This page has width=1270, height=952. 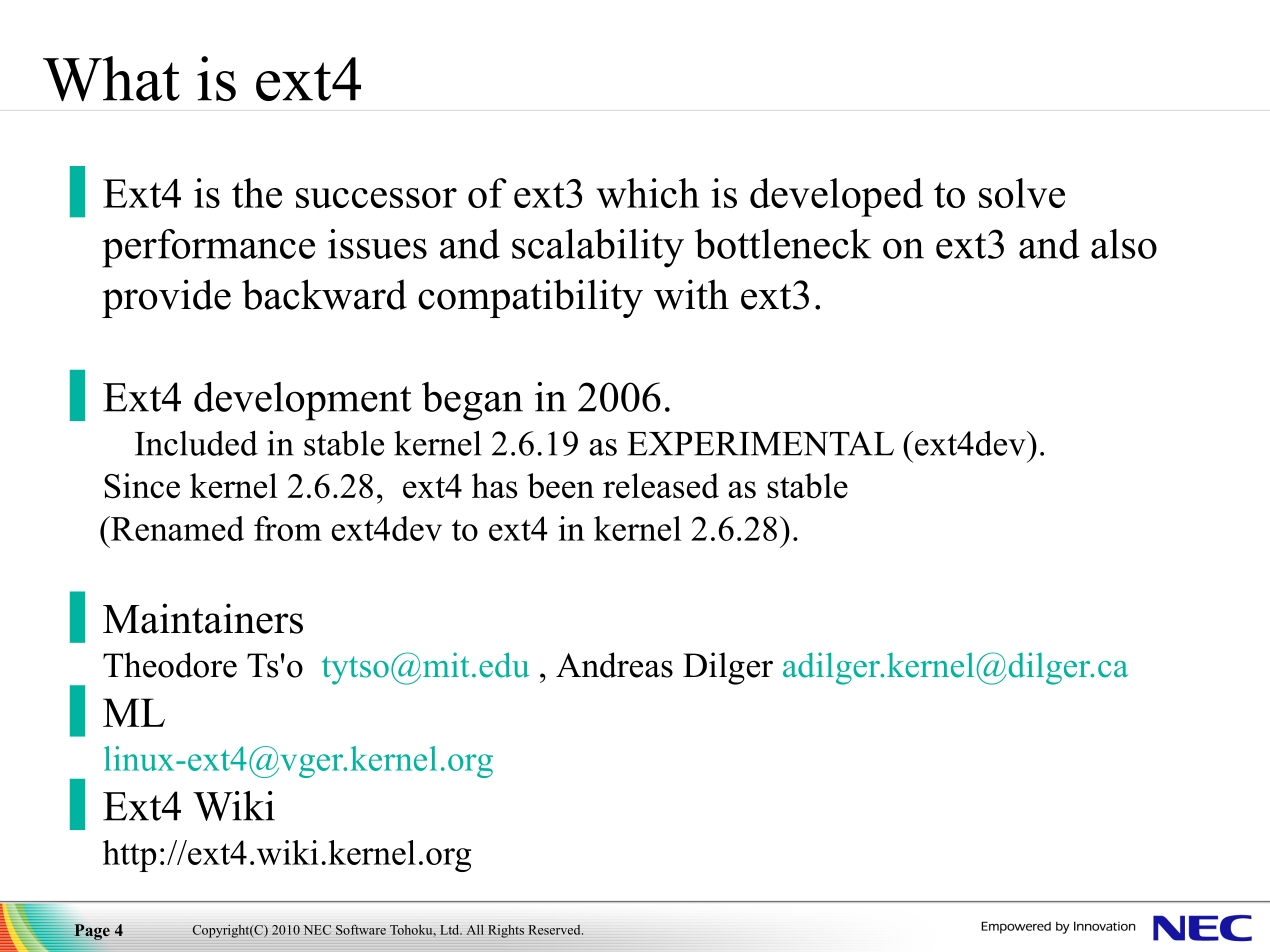 What do you see at coordinates (760, 443) in the page?
I see `EXPERIMENTAL` at bounding box center [760, 443].
